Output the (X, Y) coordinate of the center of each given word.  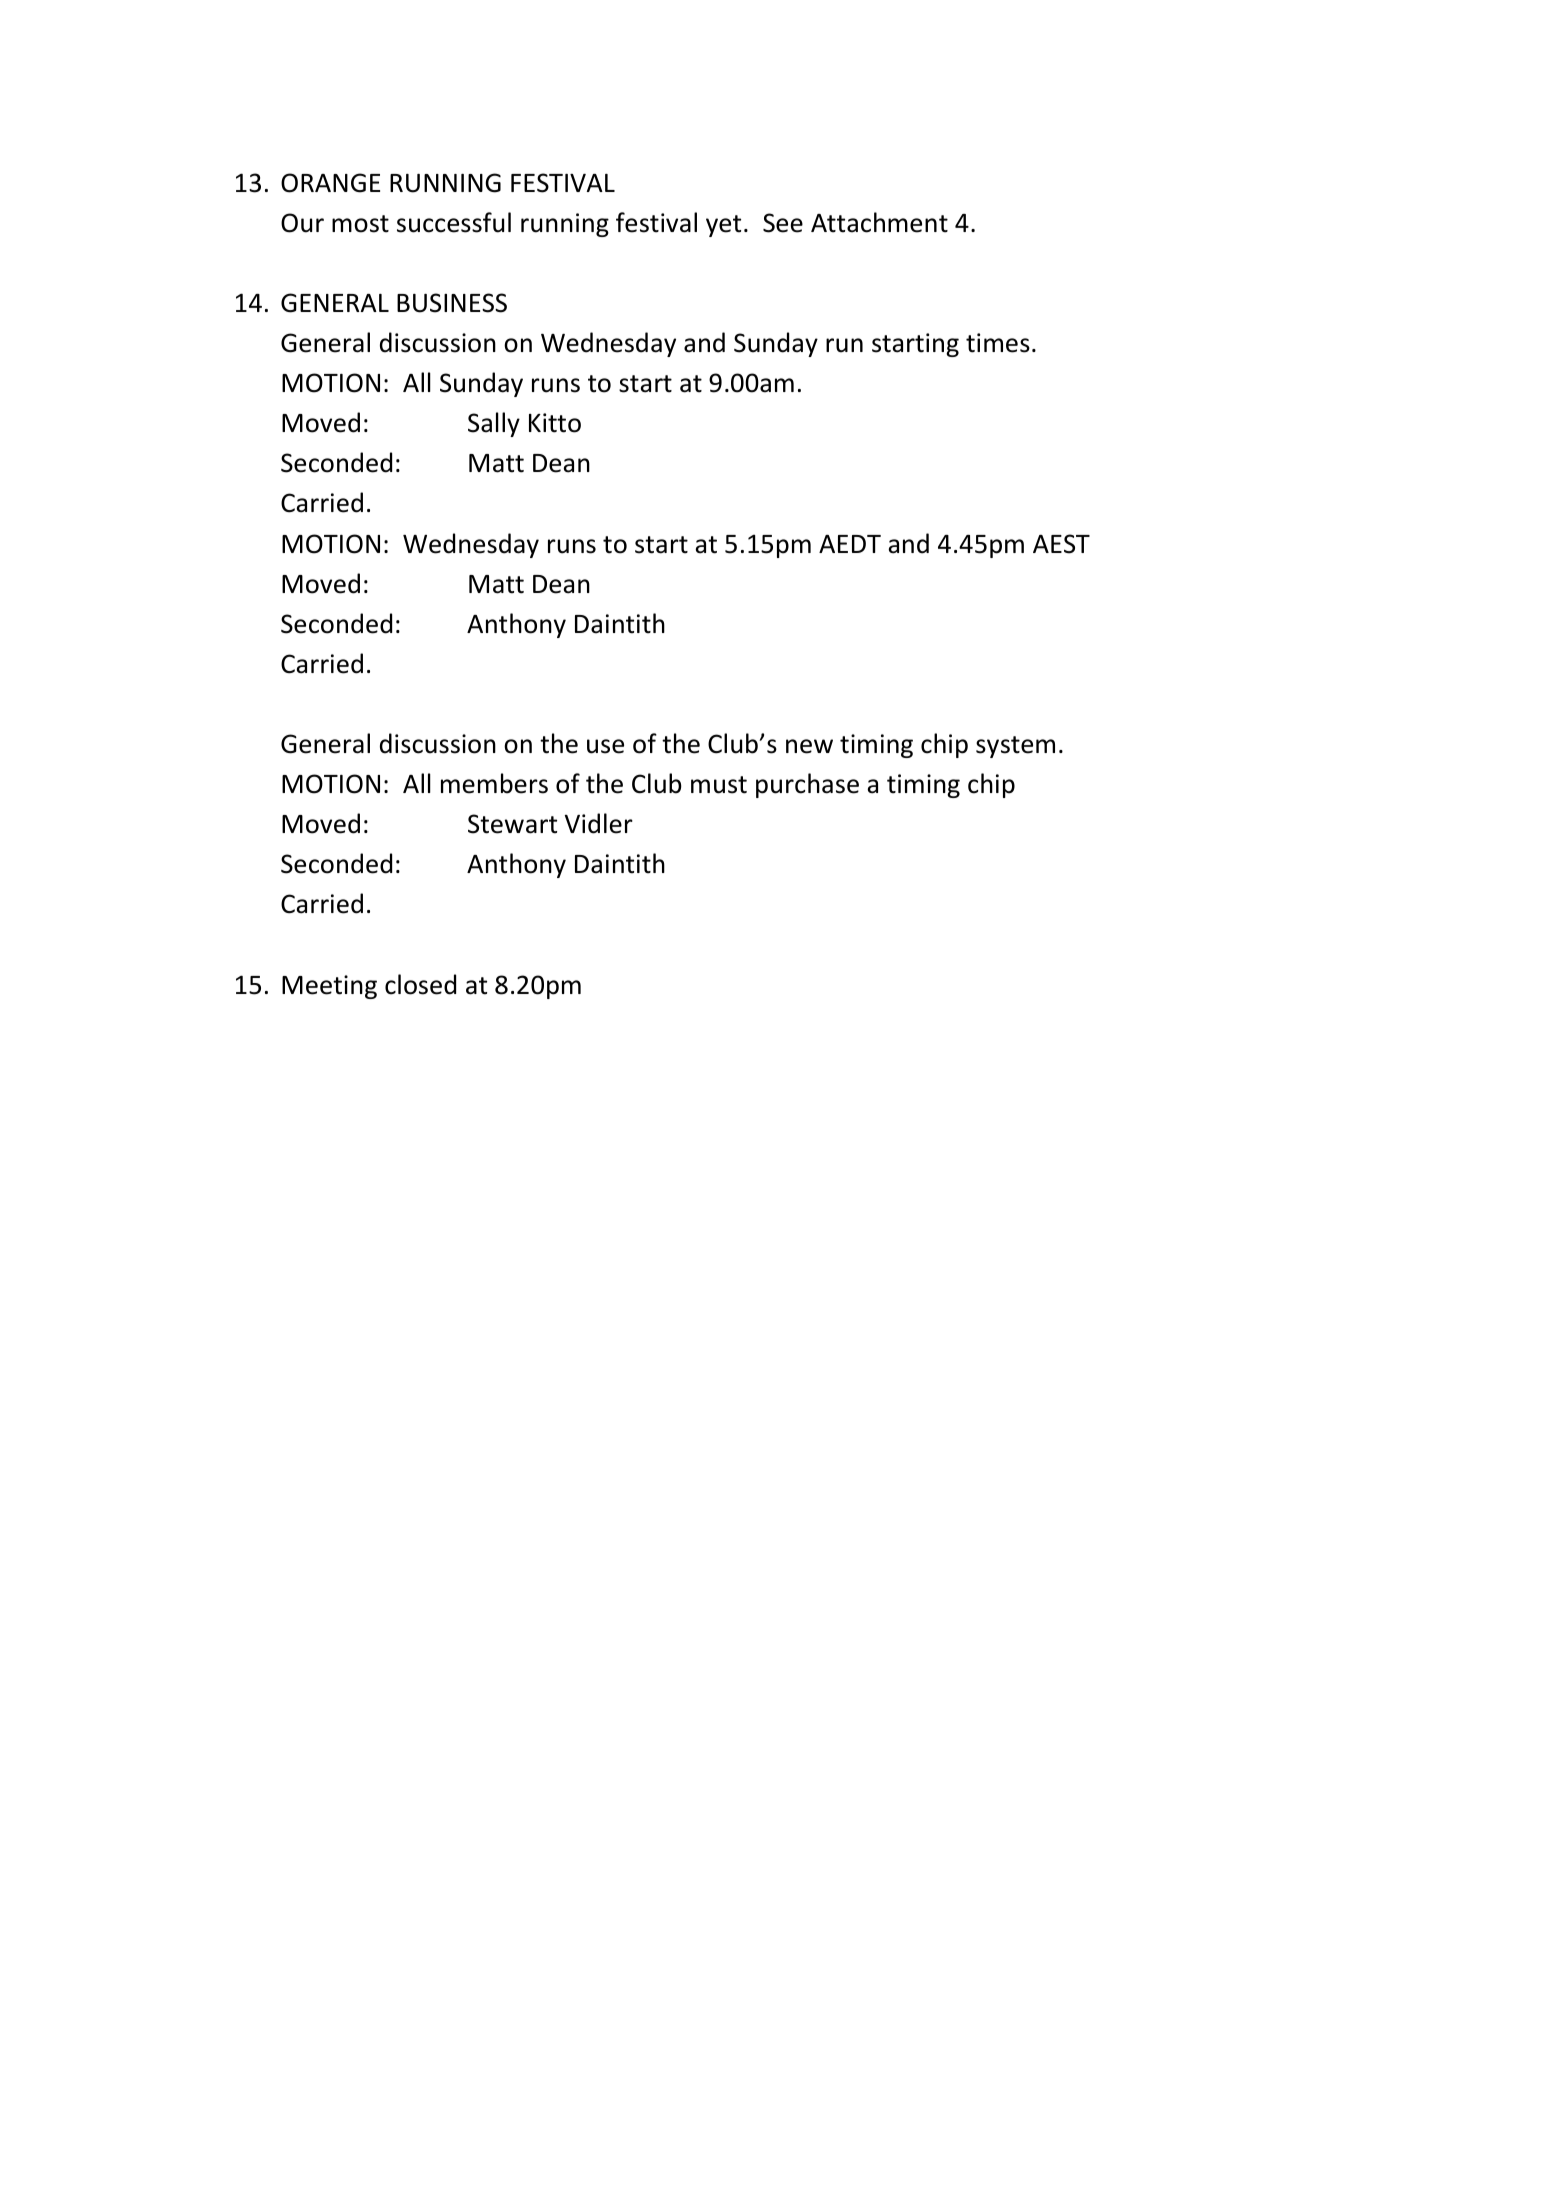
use (605, 746)
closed (420, 984)
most (360, 224)
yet (723, 226)
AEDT (850, 544)
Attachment (879, 222)
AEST (1061, 544)
